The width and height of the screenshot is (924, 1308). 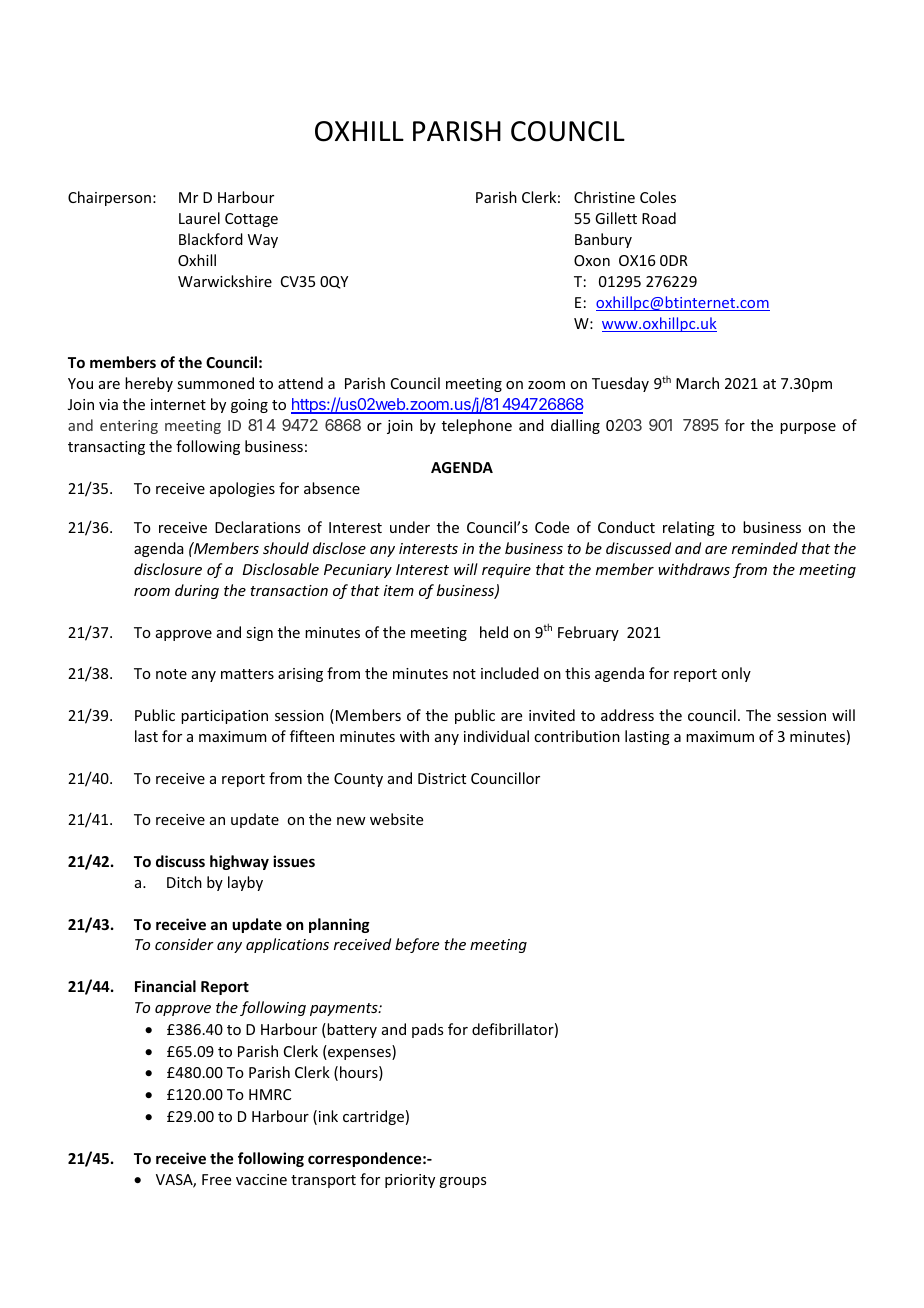 What do you see at coordinates (442, 778) in the screenshot?
I see `District` at bounding box center [442, 778].
